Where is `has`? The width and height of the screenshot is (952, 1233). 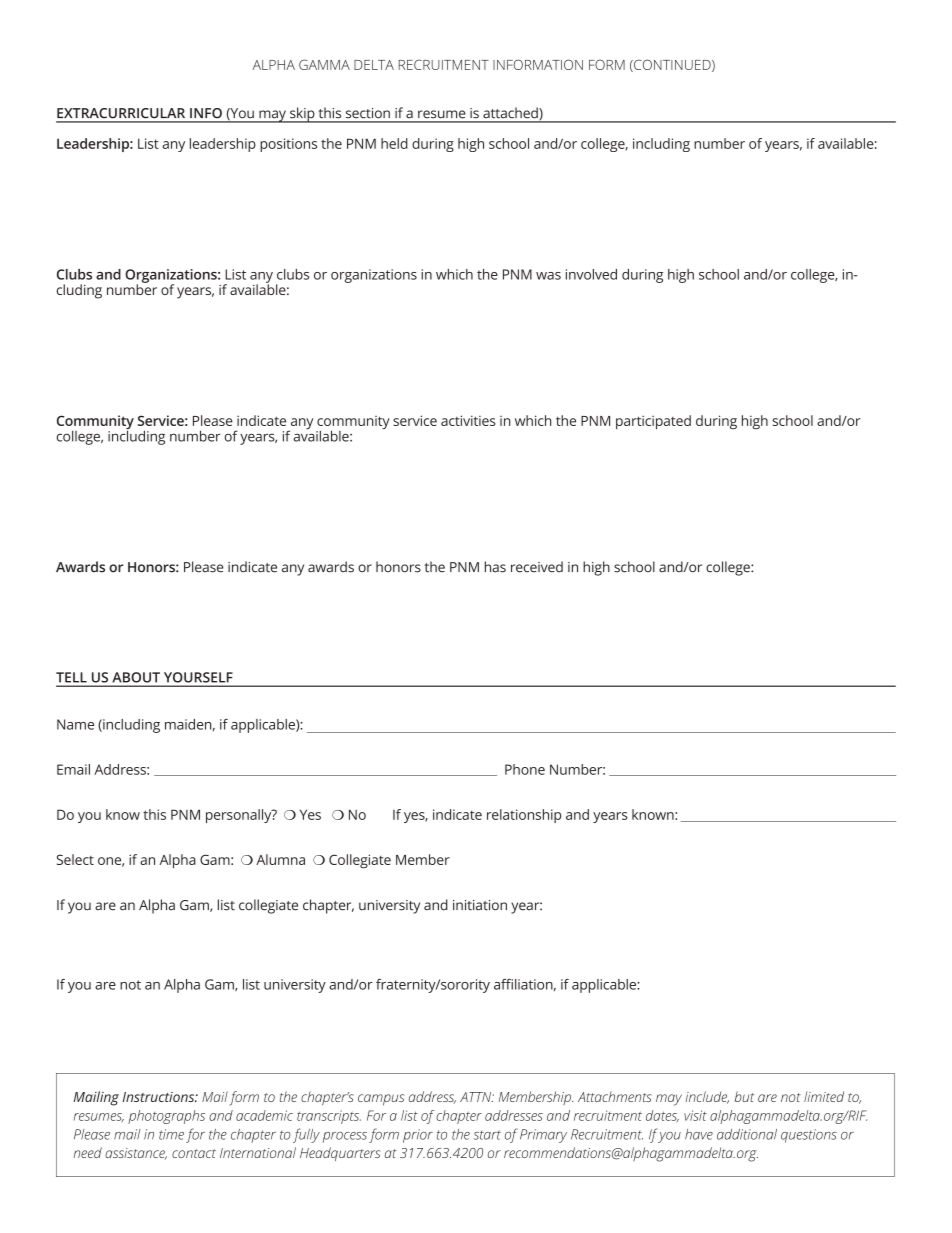 has is located at coordinates (495, 567).
